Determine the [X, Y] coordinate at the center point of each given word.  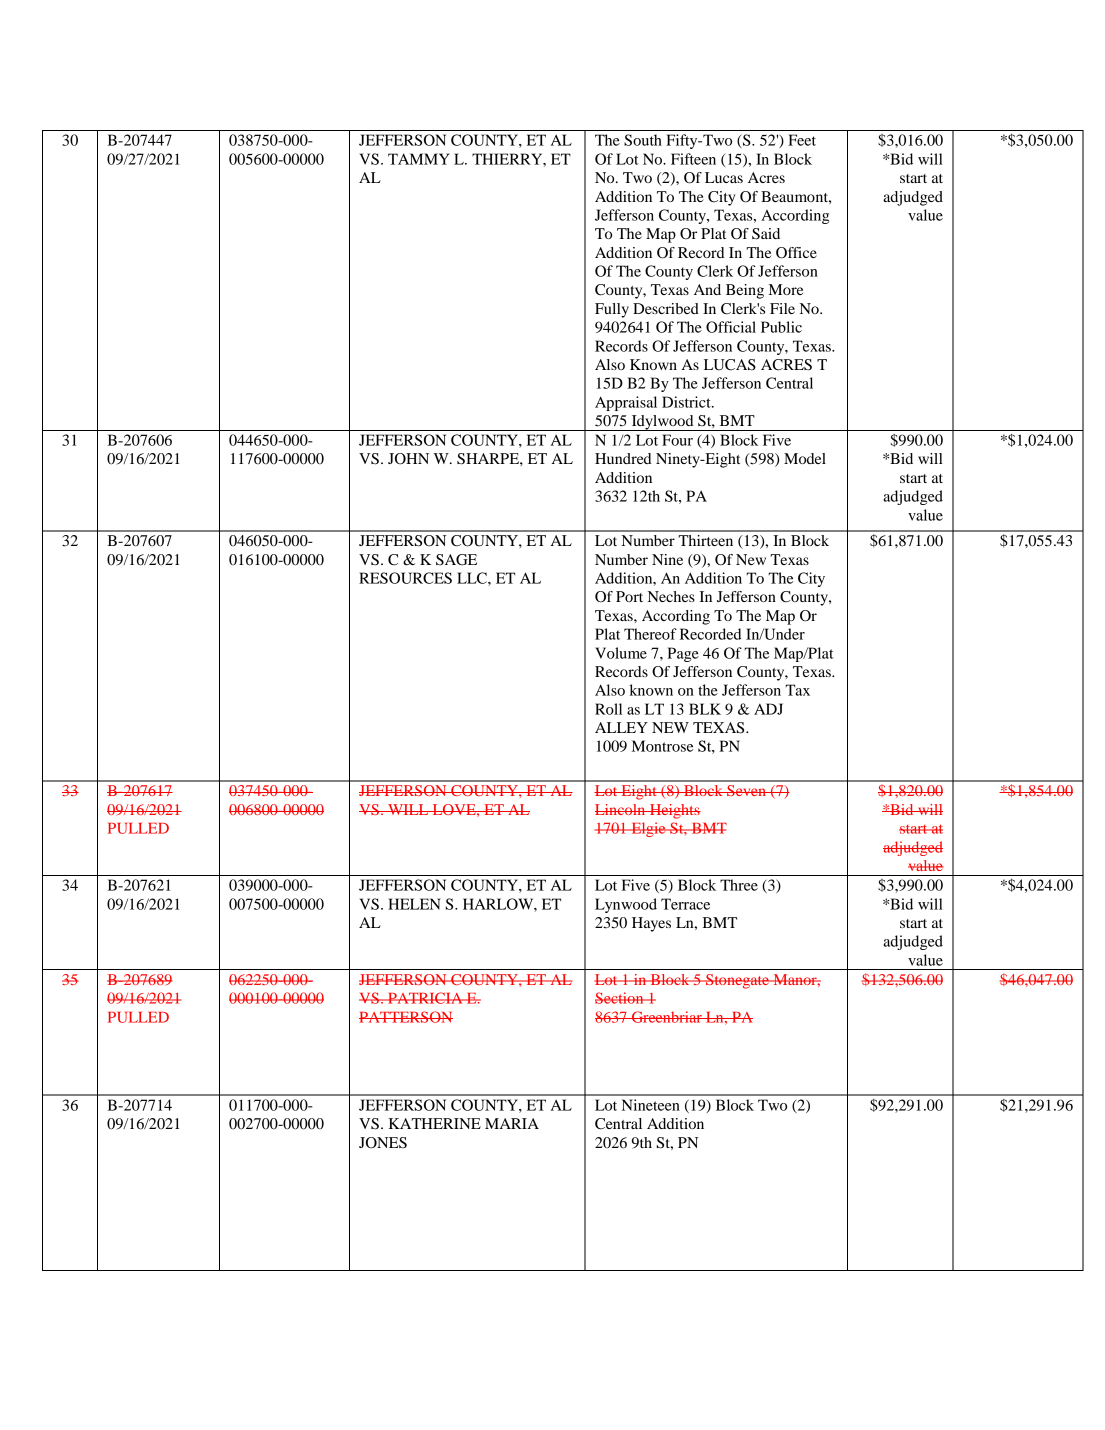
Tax [797, 690]
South [643, 140]
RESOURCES [405, 578]
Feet [802, 140]
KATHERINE [435, 1123]
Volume [621, 653]
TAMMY [419, 159]
